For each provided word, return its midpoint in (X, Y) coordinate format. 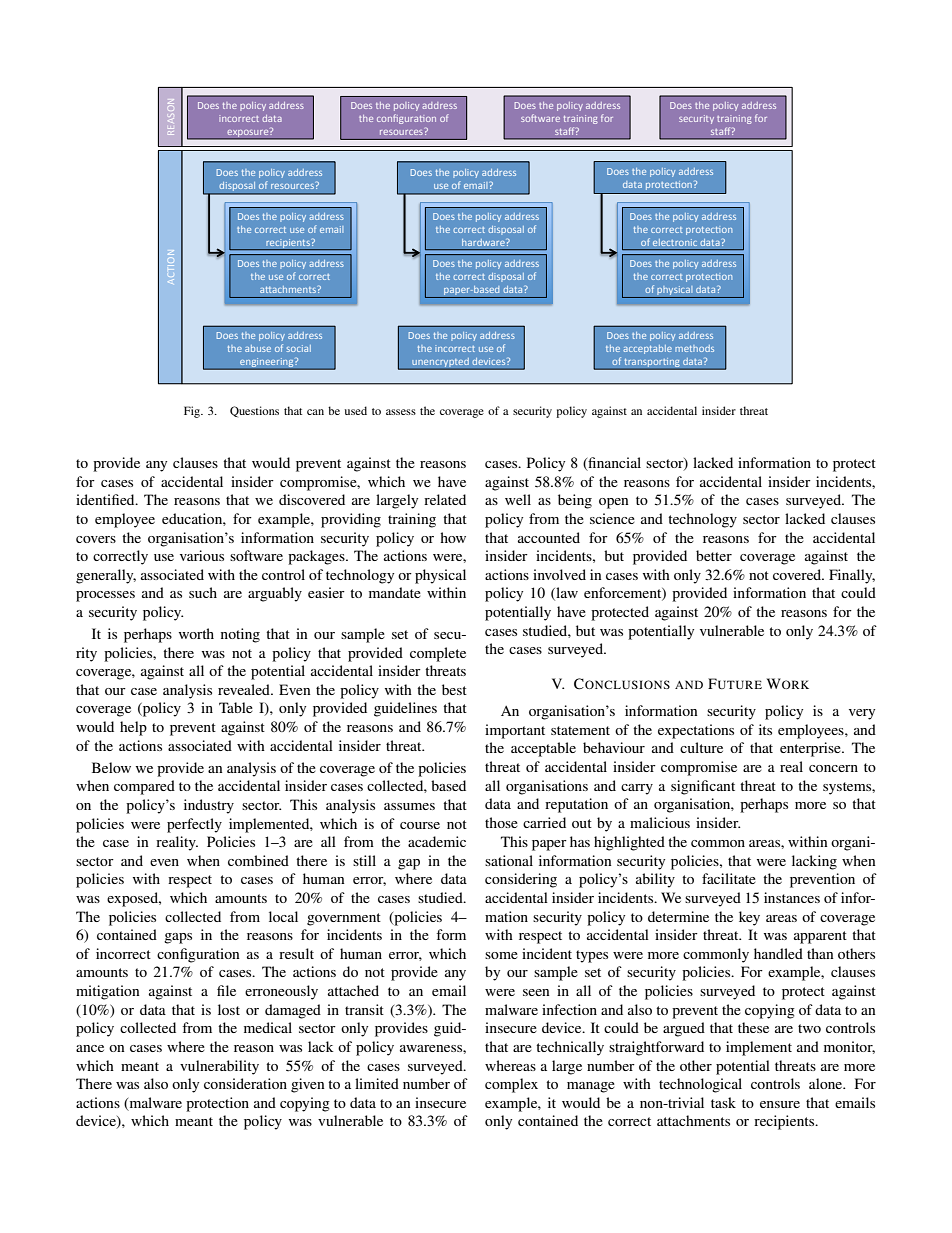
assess (401, 412)
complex (511, 1085)
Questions (254, 411)
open (614, 503)
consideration (245, 1083)
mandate (395, 592)
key (749, 918)
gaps (178, 938)
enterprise (811, 749)
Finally (852, 576)
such (203, 592)
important (515, 731)
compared (144, 787)
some (501, 955)
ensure (780, 1104)
